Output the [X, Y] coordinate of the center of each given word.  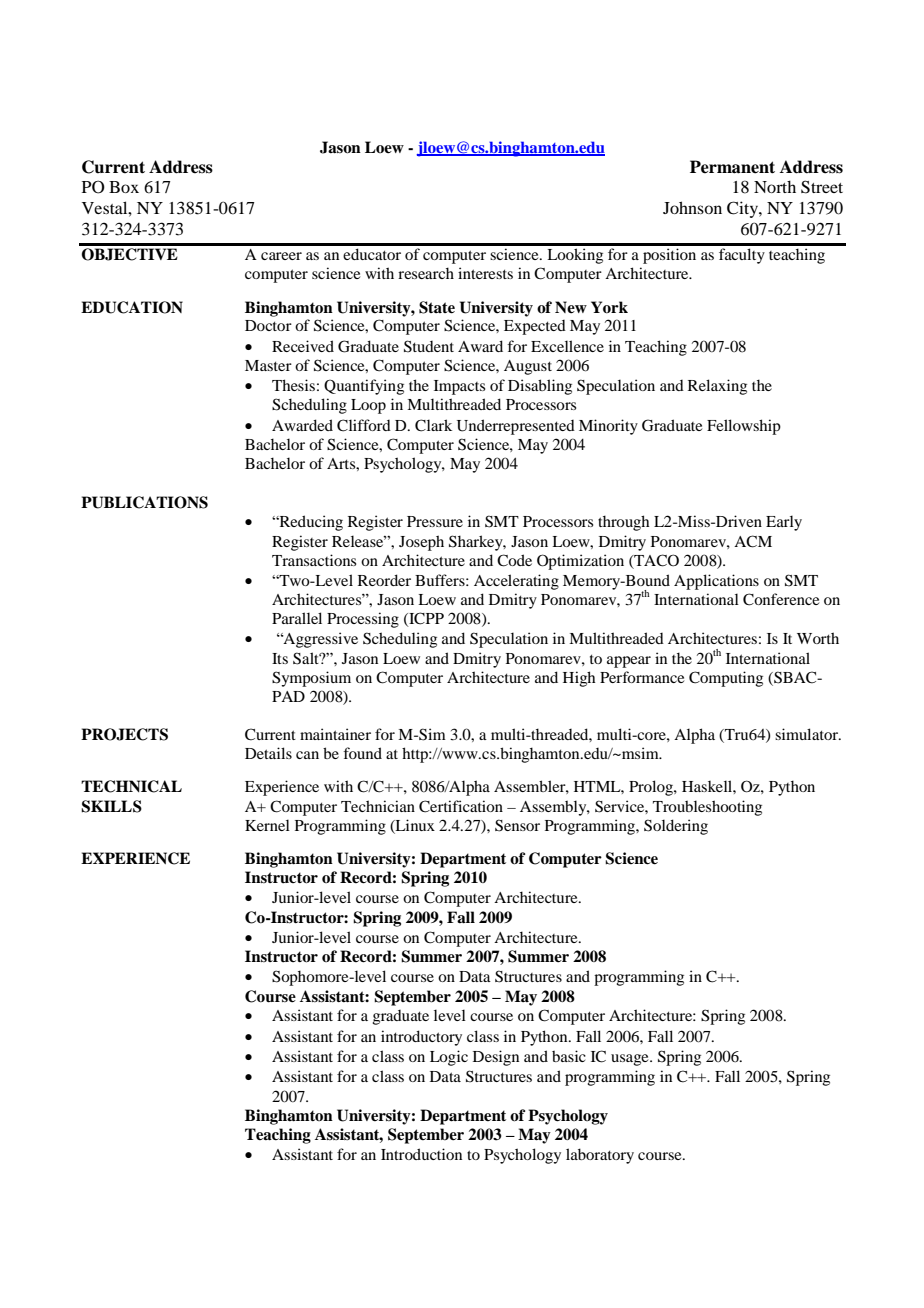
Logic [449, 1058]
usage [631, 1060]
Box [124, 187]
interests [485, 273]
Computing [726, 679]
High [579, 679]
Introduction [421, 1154]
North [775, 186]
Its [280, 658]
